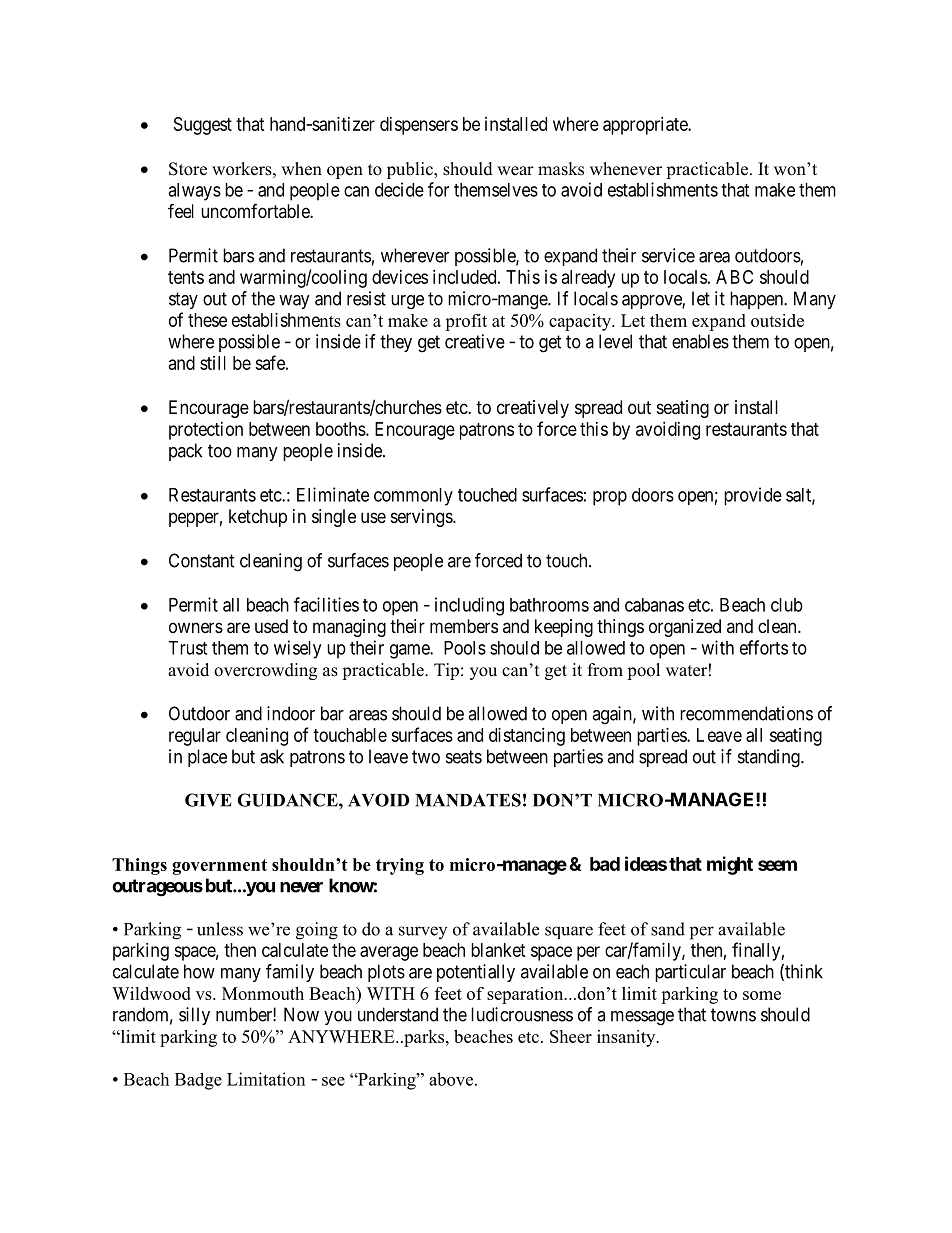 This document has height=1233, width=952. What do you see at coordinates (515, 171) in the document?
I see `wear` at bounding box center [515, 171].
